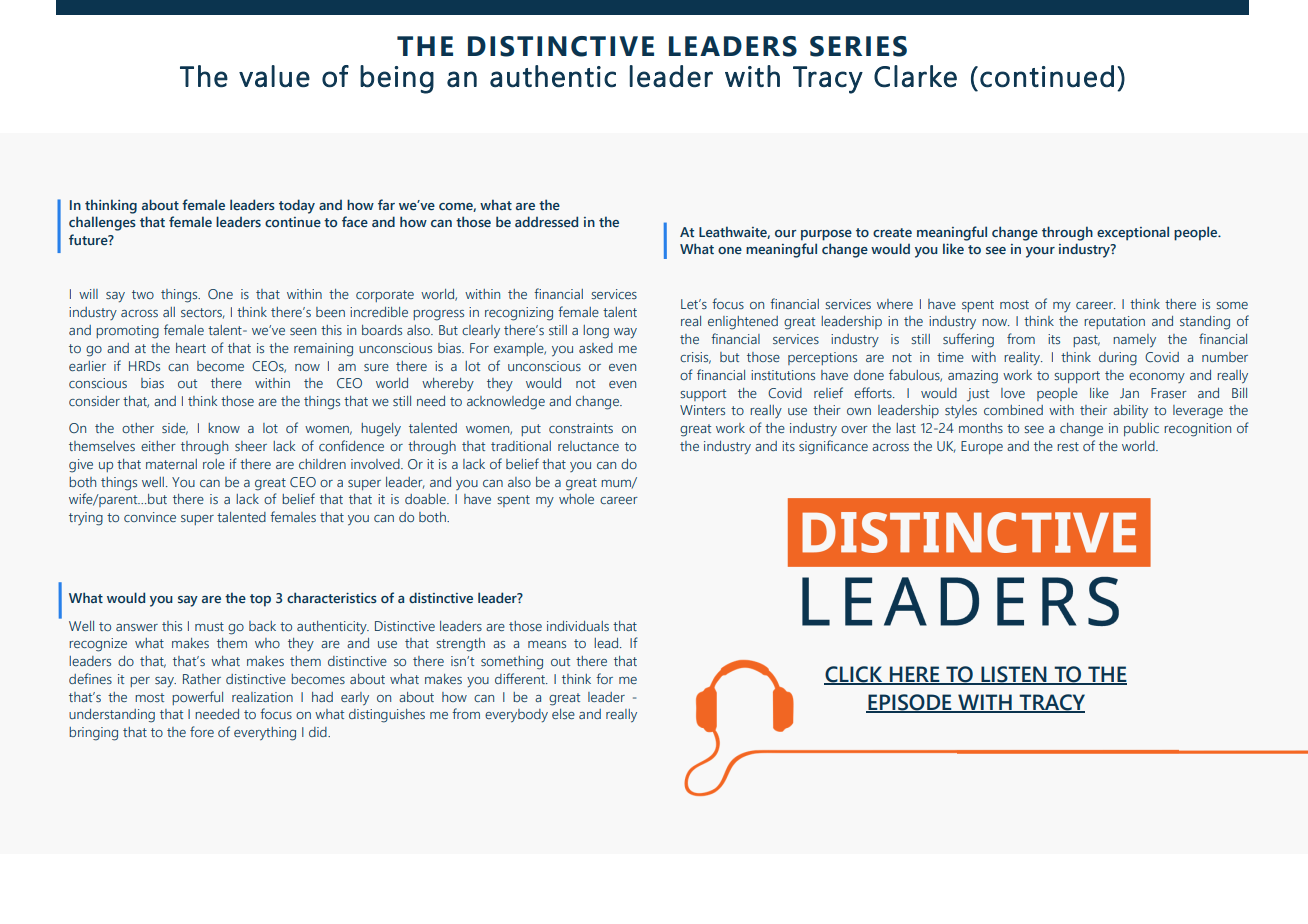  What do you see at coordinates (1014, 675) in the image?
I see `LISTEN` at bounding box center [1014, 675].
